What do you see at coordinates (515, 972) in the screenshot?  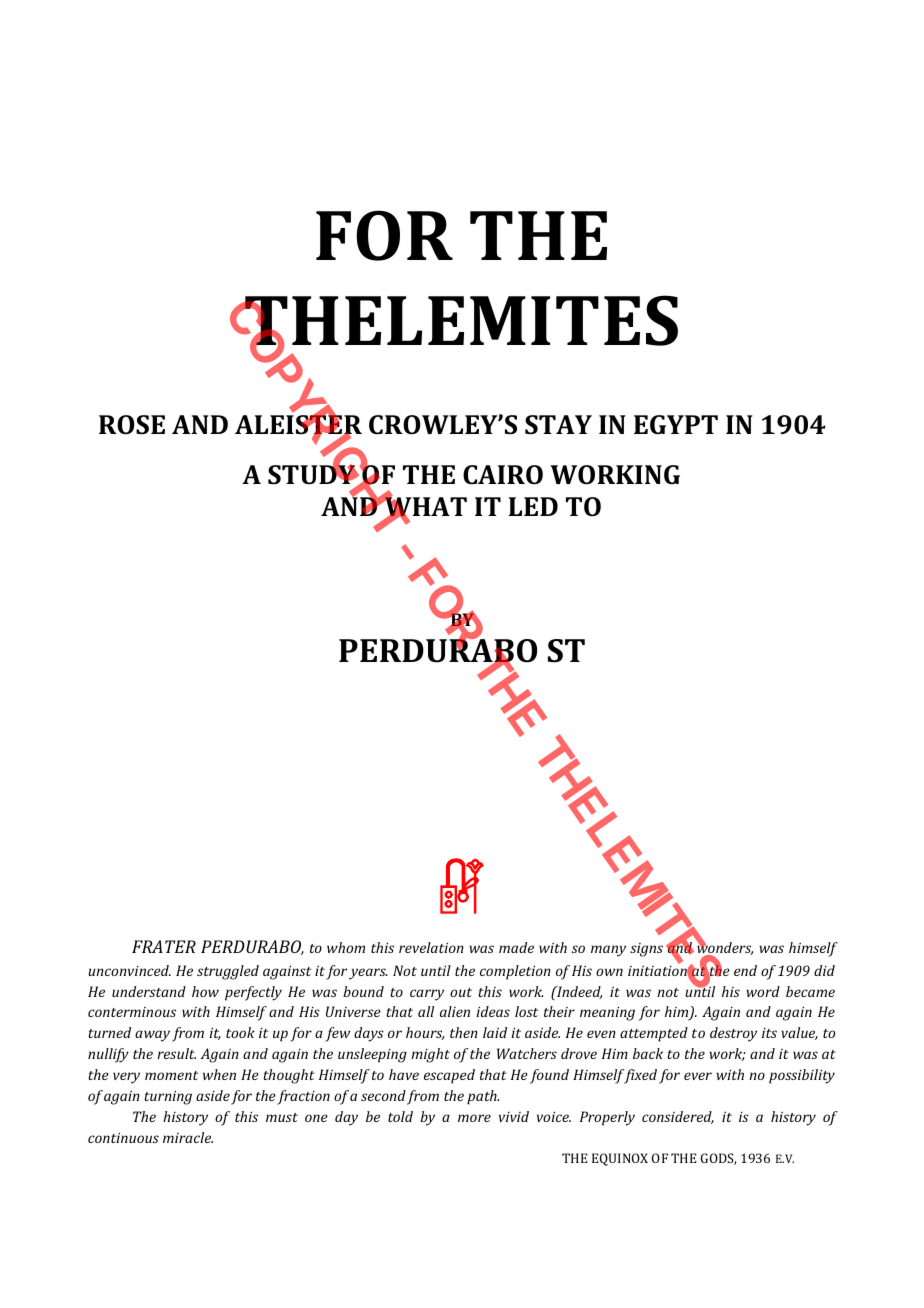 I see `completion` at bounding box center [515, 972].
